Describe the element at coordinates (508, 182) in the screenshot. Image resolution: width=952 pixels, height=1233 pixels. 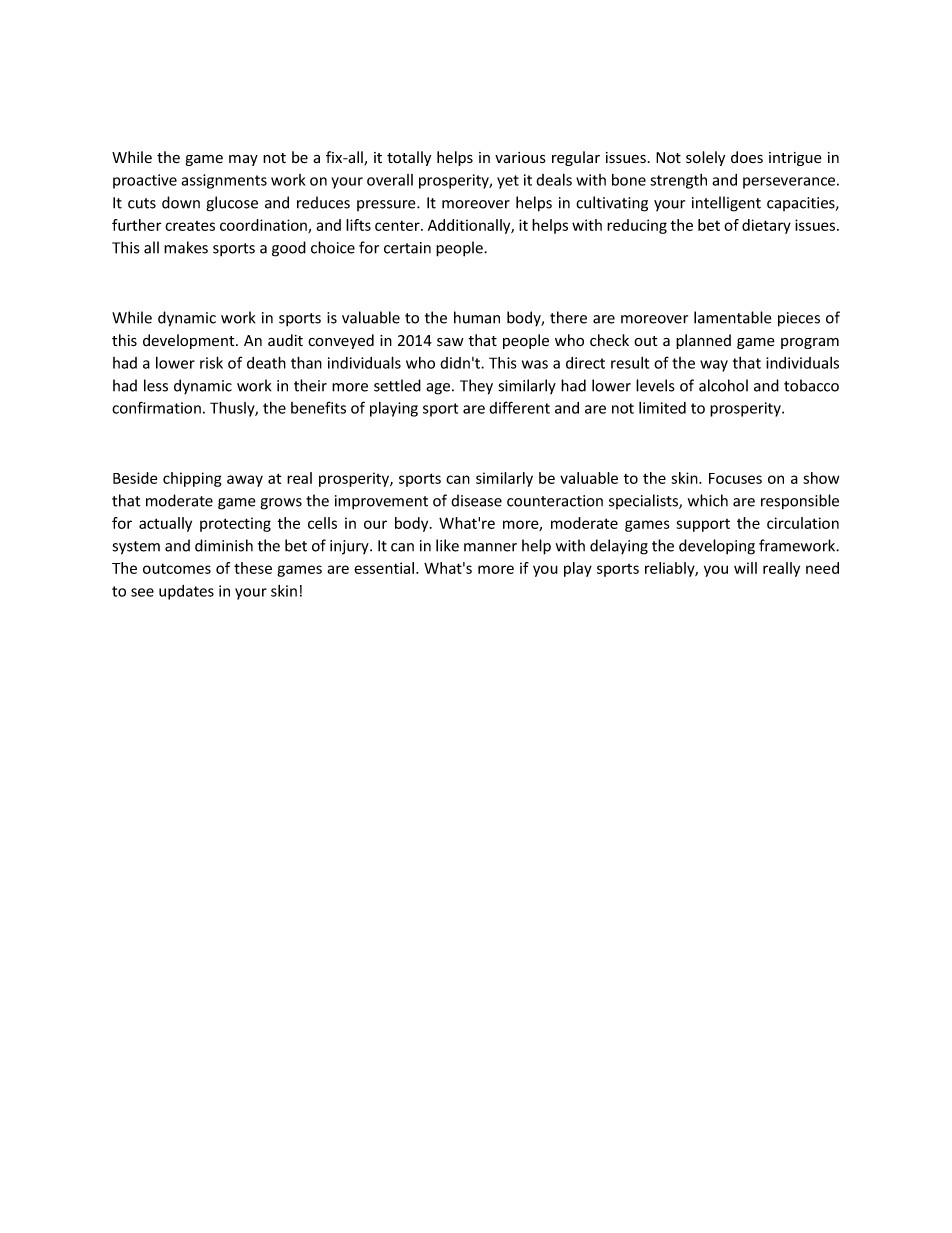
I see `yet` at that location.
